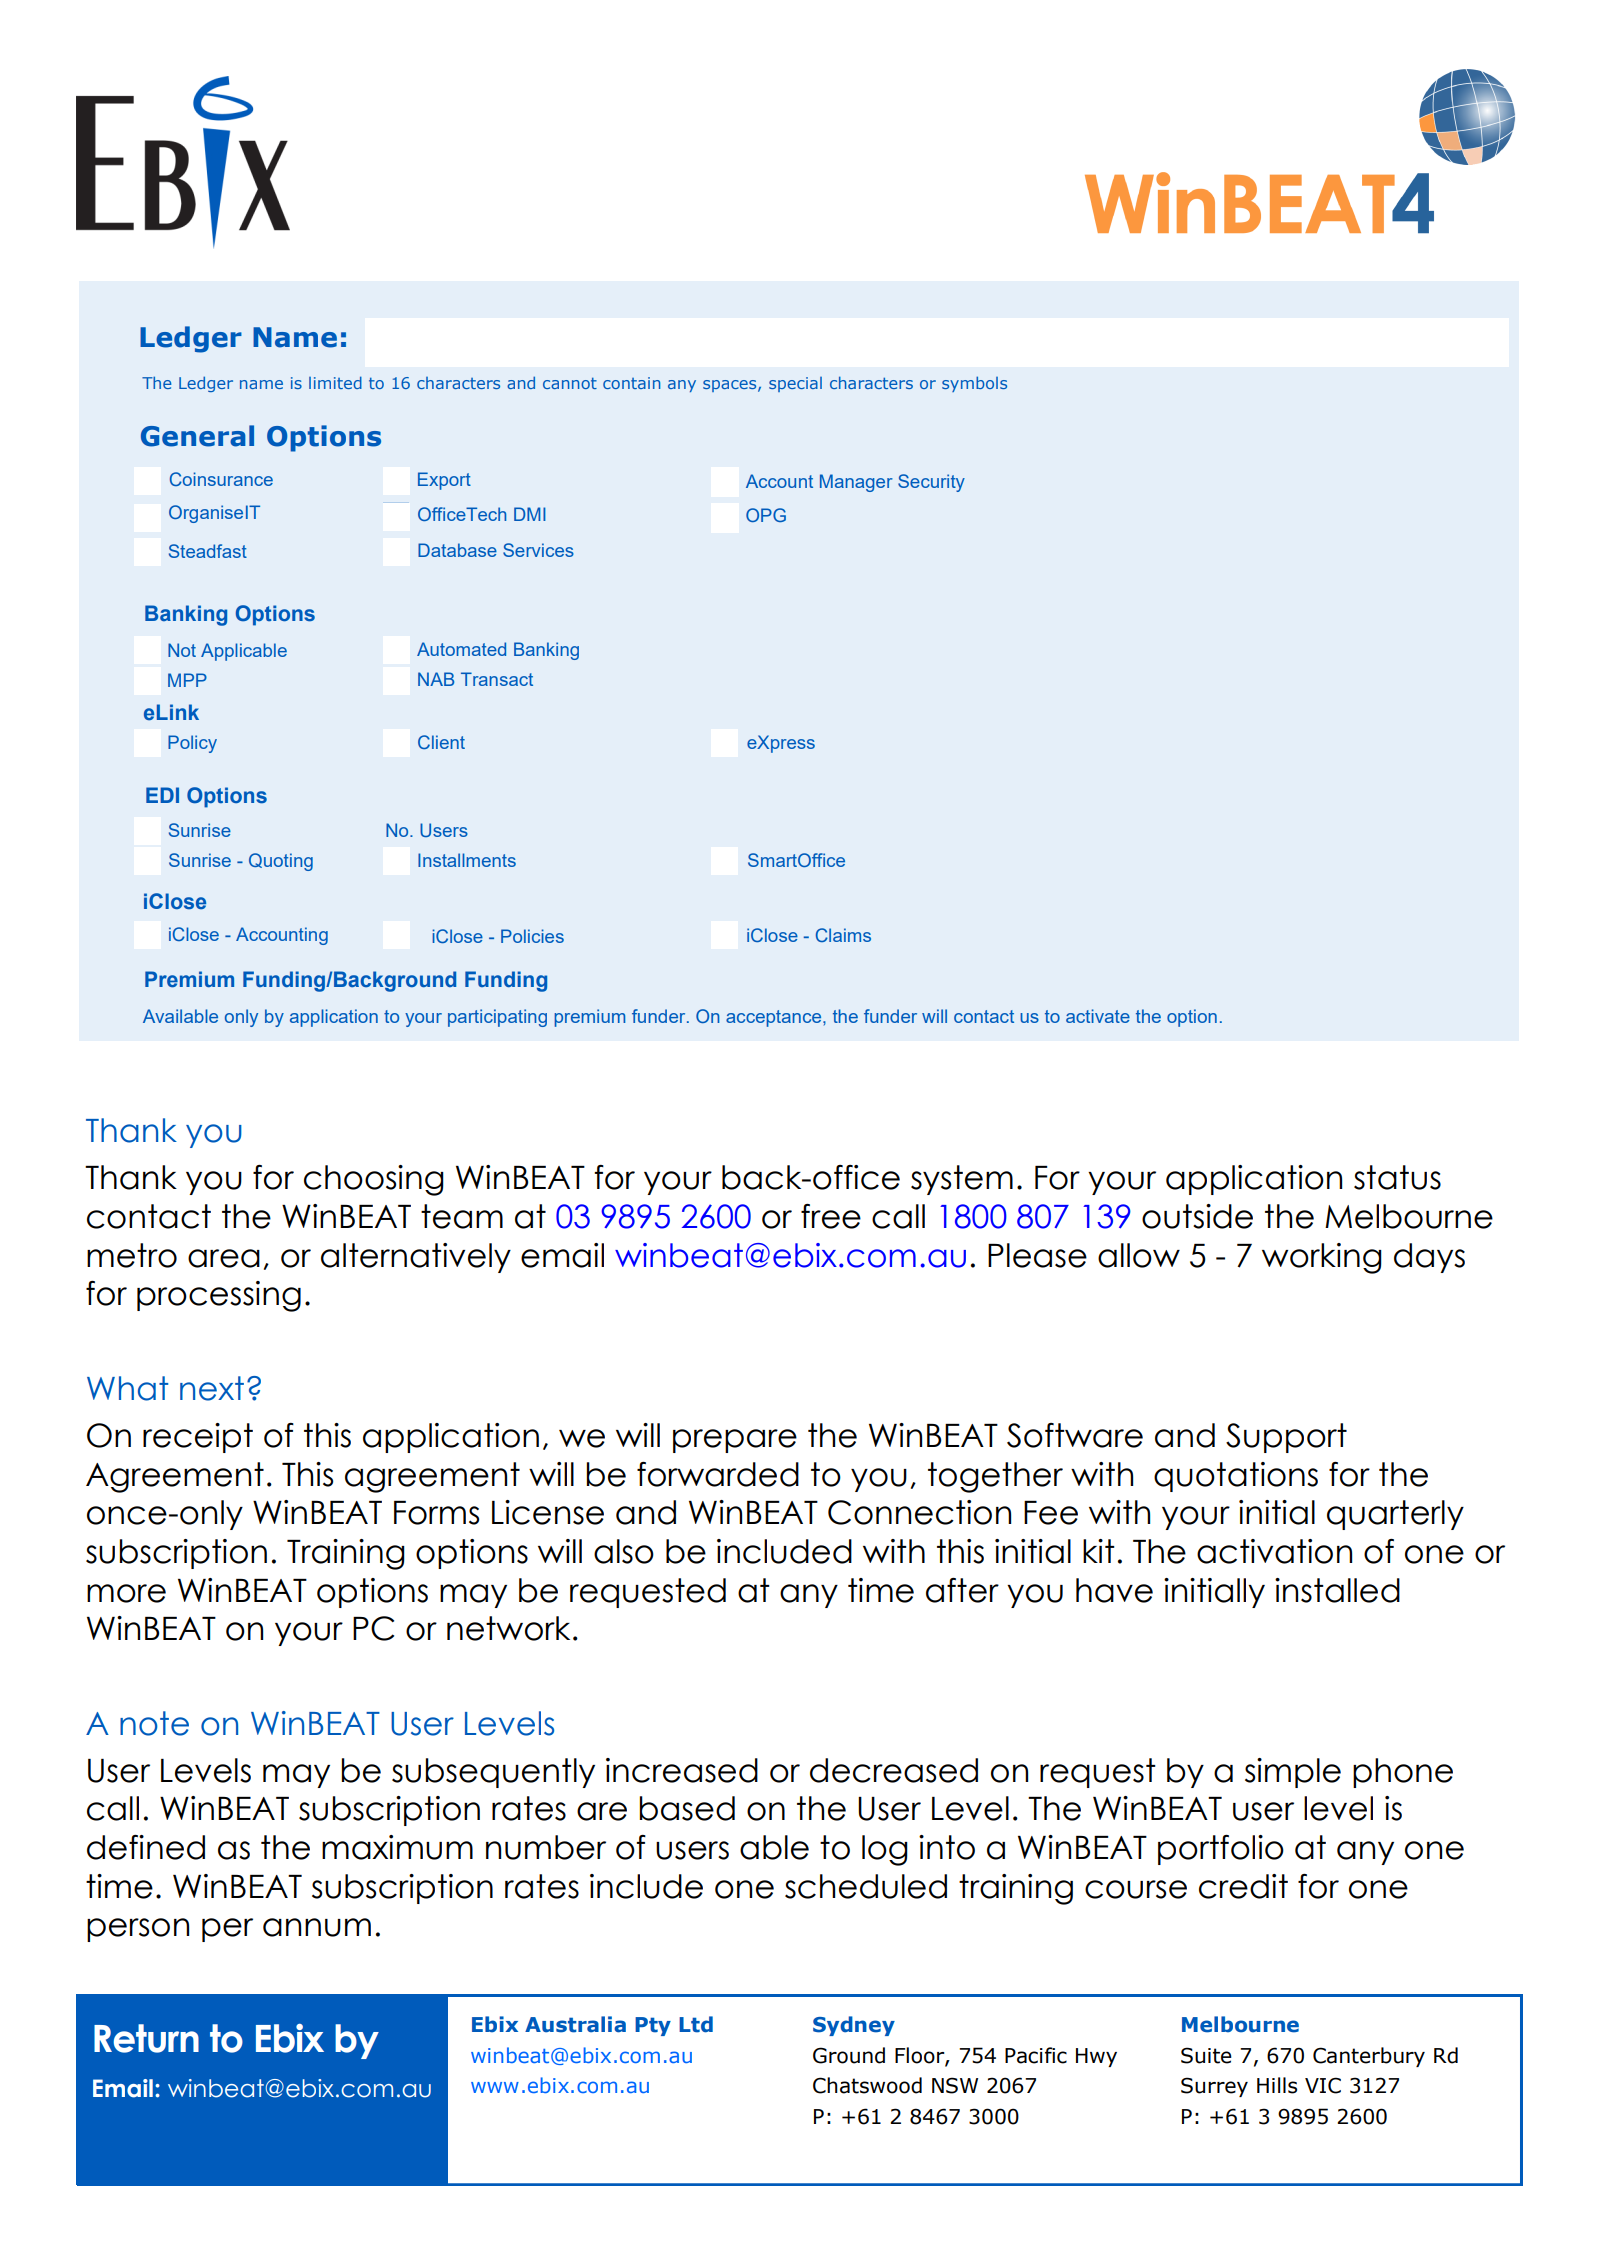 The height and width of the document is (2261, 1599). I want to click on Return, so click(146, 2038).
